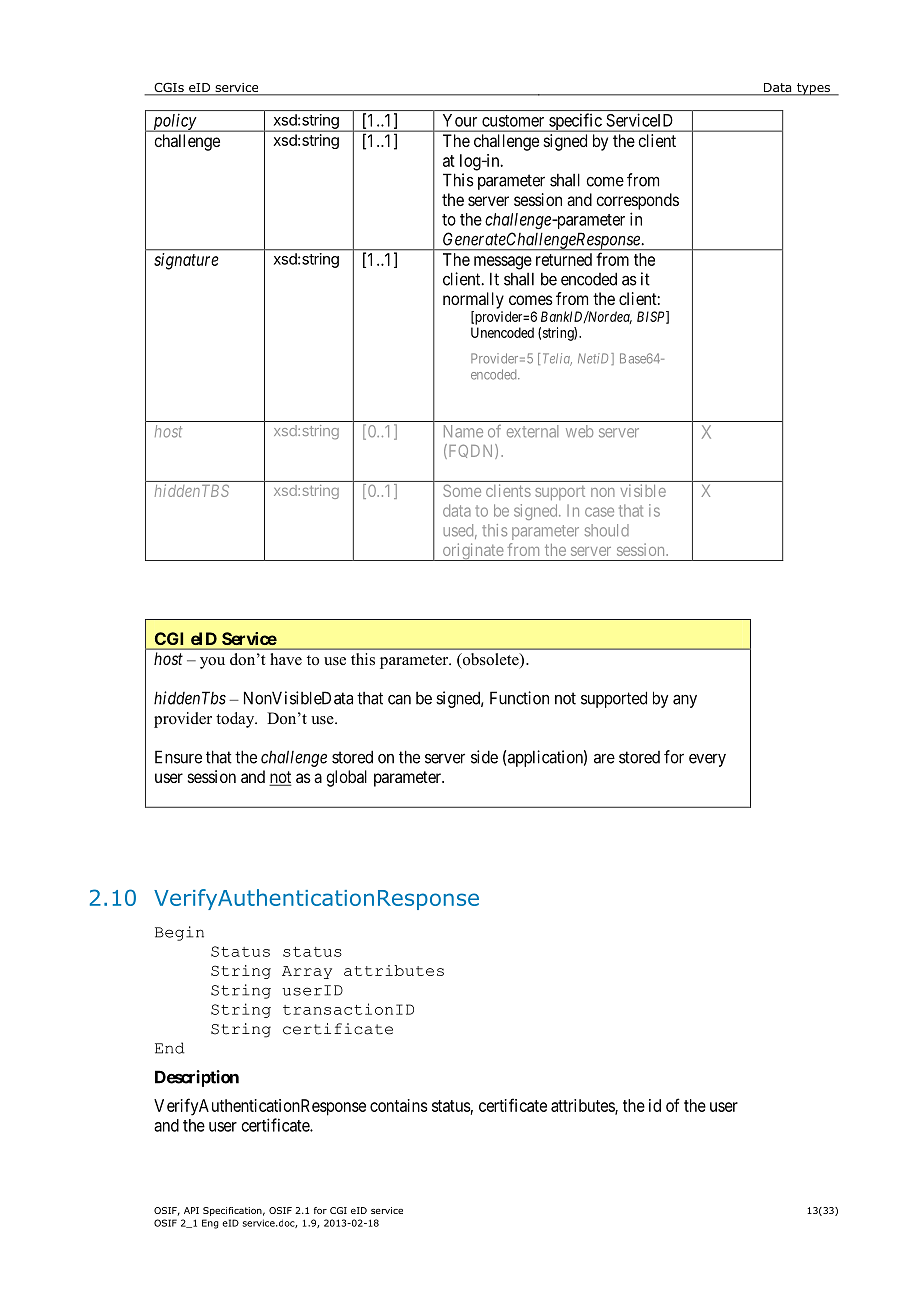 This screenshot has width=924, height=1308. I want to click on Some, so click(462, 490).
